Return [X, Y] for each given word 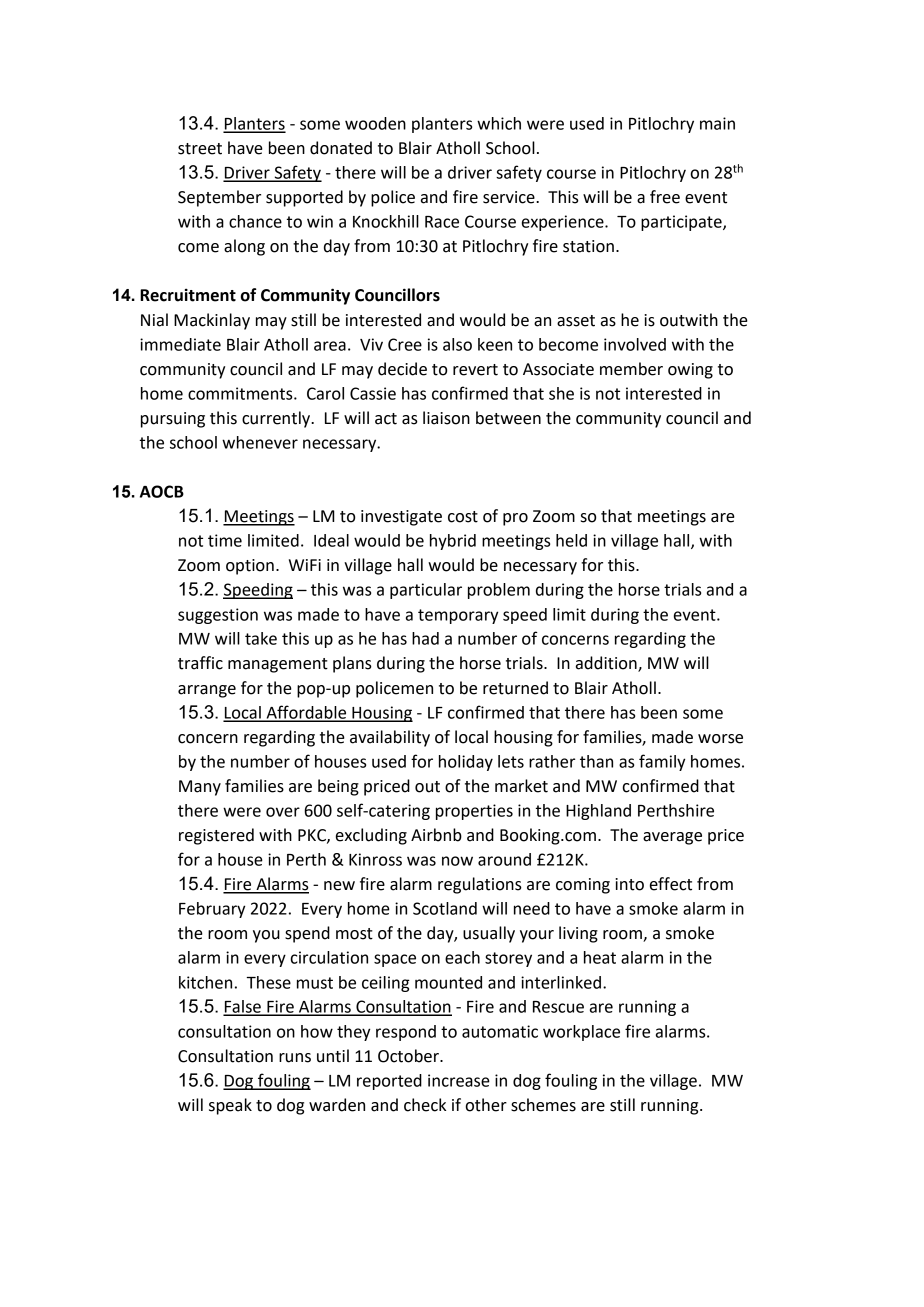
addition [607, 664]
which [499, 123]
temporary [458, 616]
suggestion [218, 616]
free [665, 197]
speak [230, 1106]
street [200, 149]
